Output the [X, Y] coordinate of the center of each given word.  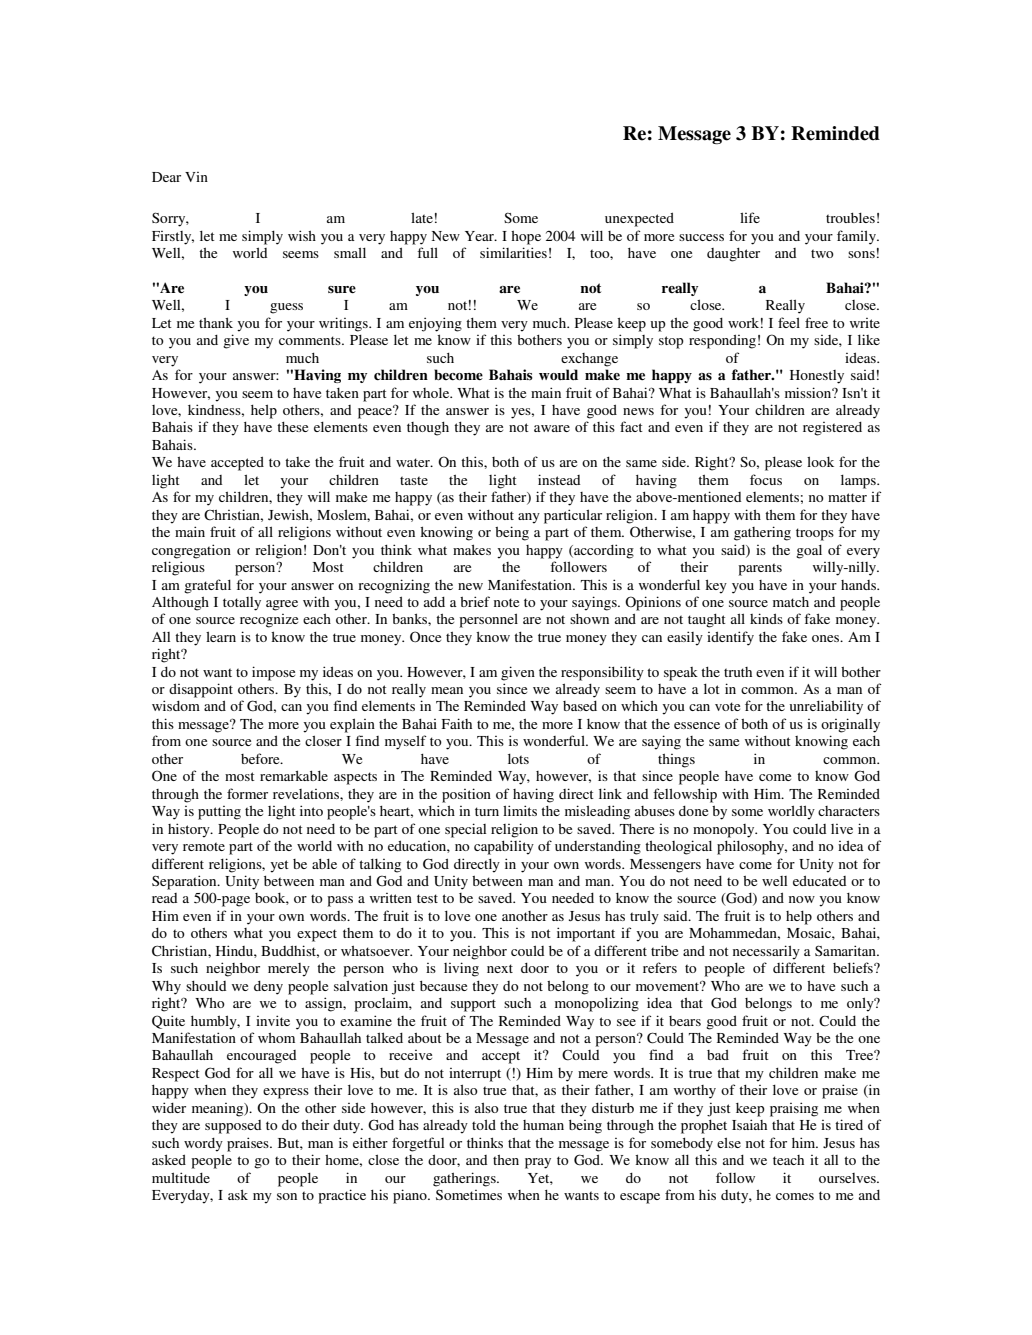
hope [526, 238]
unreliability [826, 707]
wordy [203, 1145]
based [580, 706]
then [506, 1160]
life [750, 217]
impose [273, 673]
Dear [166, 177]
